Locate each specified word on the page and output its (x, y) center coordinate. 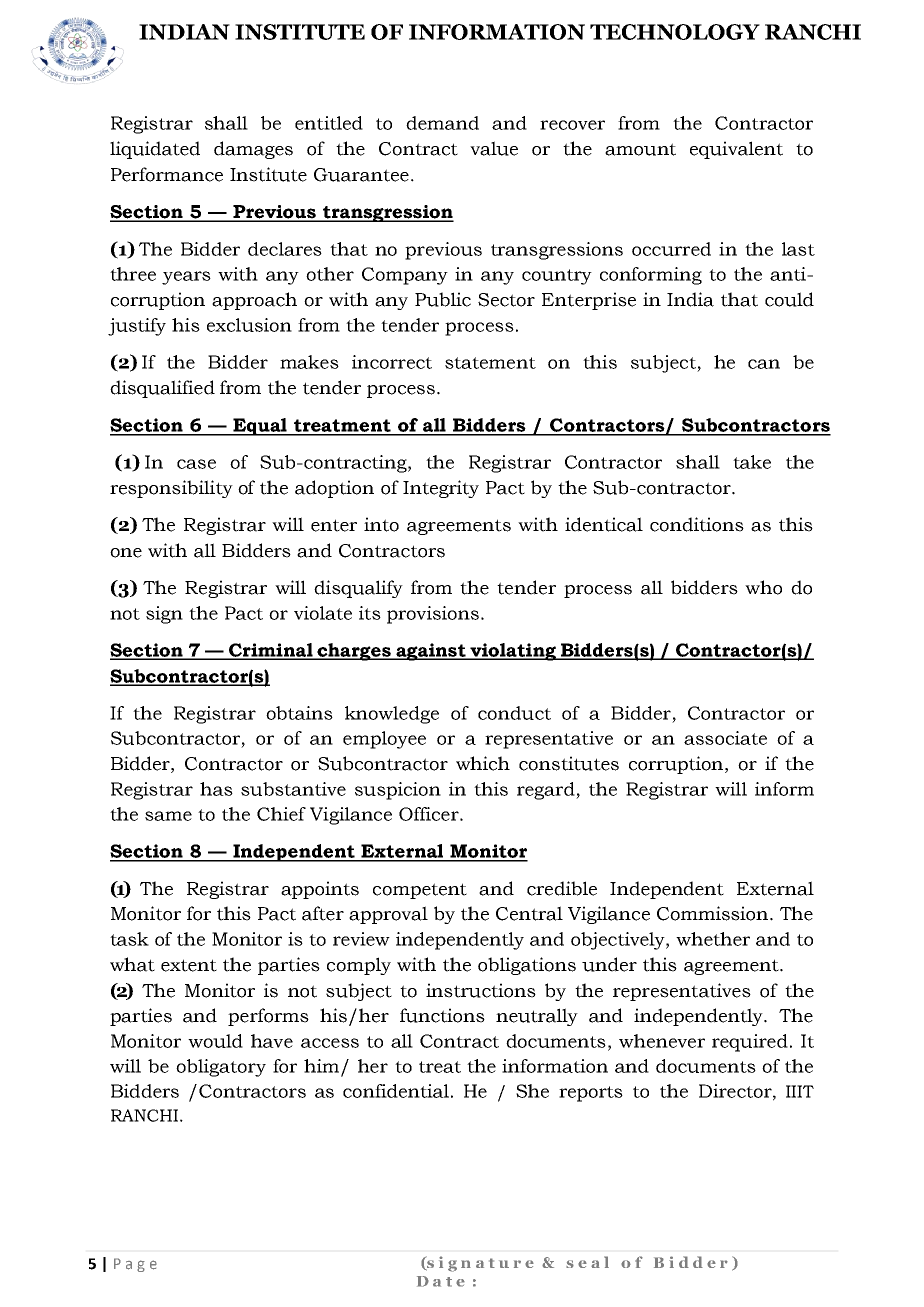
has (216, 789)
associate (725, 738)
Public (443, 299)
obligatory (221, 1068)
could (789, 299)
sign (164, 615)
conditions (697, 524)
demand (442, 123)
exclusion (249, 325)
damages (253, 150)
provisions (433, 615)
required (750, 1043)
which (483, 763)
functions (442, 1015)
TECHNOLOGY (675, 32)
